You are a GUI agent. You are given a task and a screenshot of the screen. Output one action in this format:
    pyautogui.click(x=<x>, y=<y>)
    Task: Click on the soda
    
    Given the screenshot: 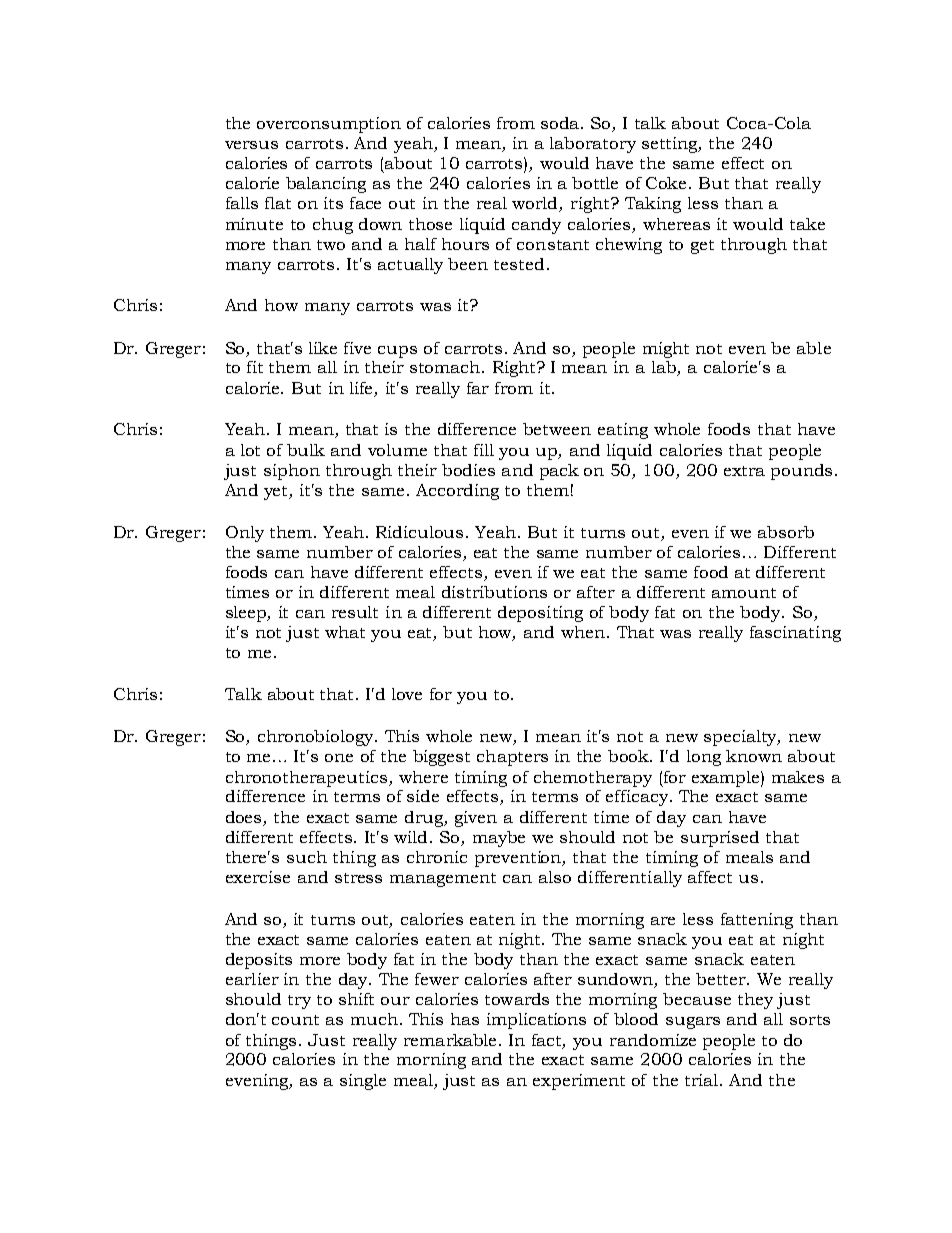 What is the action you would take?
    pyautogui.click(x=562, y=123)
